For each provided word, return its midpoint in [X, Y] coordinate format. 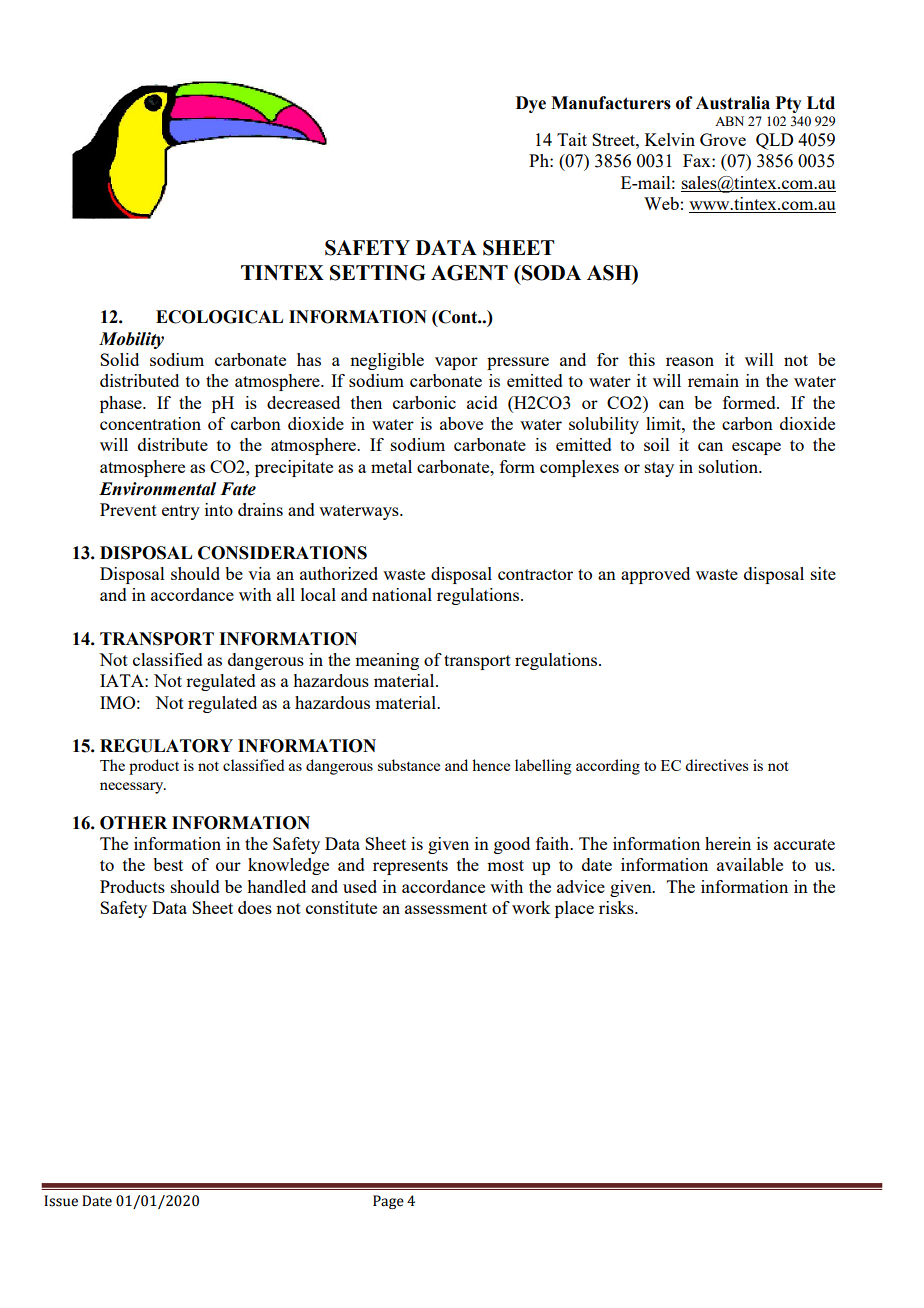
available [750, 864]
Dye [531, 104]
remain [713, 380]
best [168, 864]
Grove [723, 139]
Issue [61, 1201]
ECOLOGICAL [219, 317]
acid [482, 402]
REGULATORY [166, 746]
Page [388, 1202]
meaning [387, 661]
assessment [446, 908]
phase [122, 404]
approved [655, 575]
